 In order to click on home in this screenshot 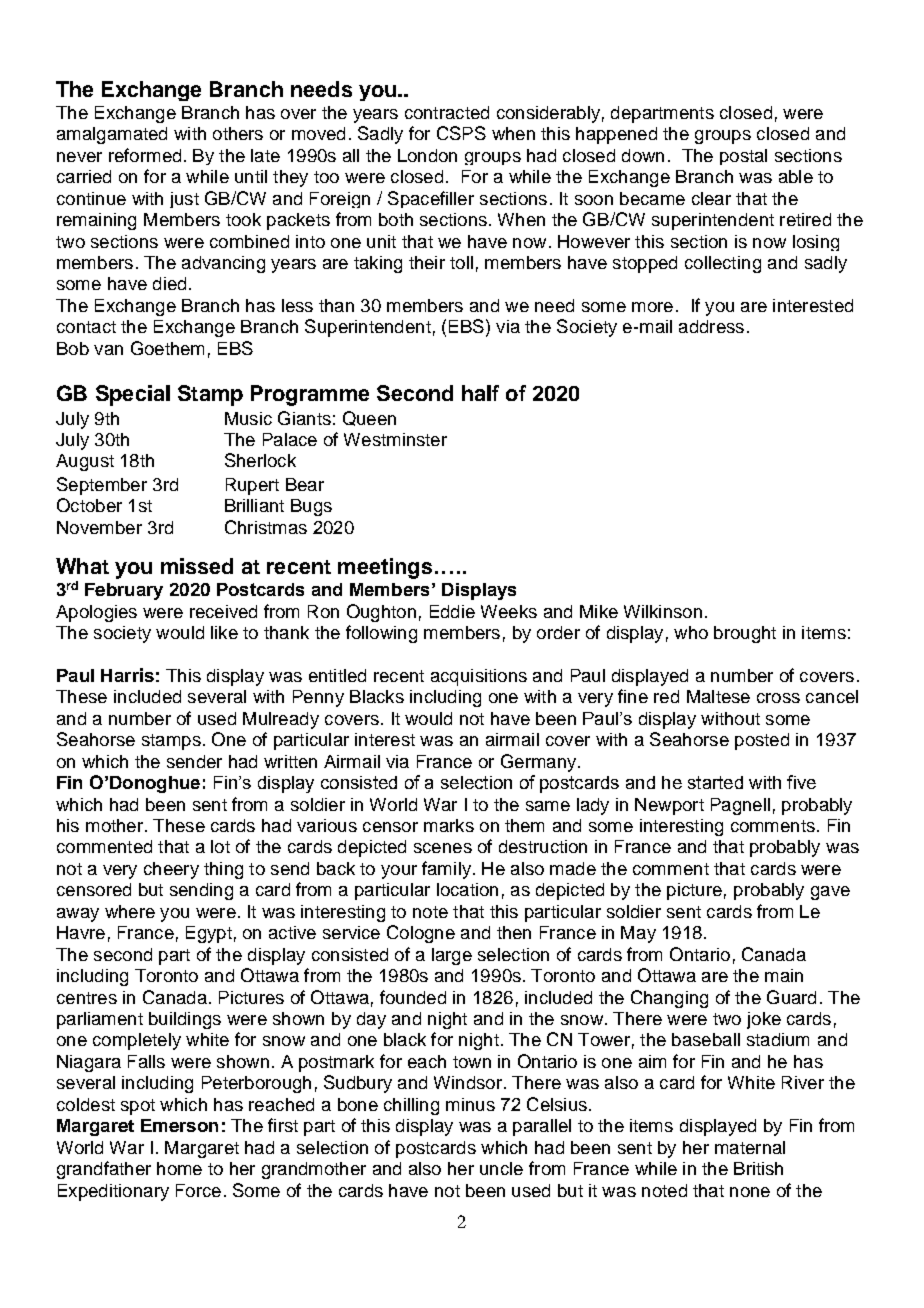, I will do `click(179, 1168)`.
